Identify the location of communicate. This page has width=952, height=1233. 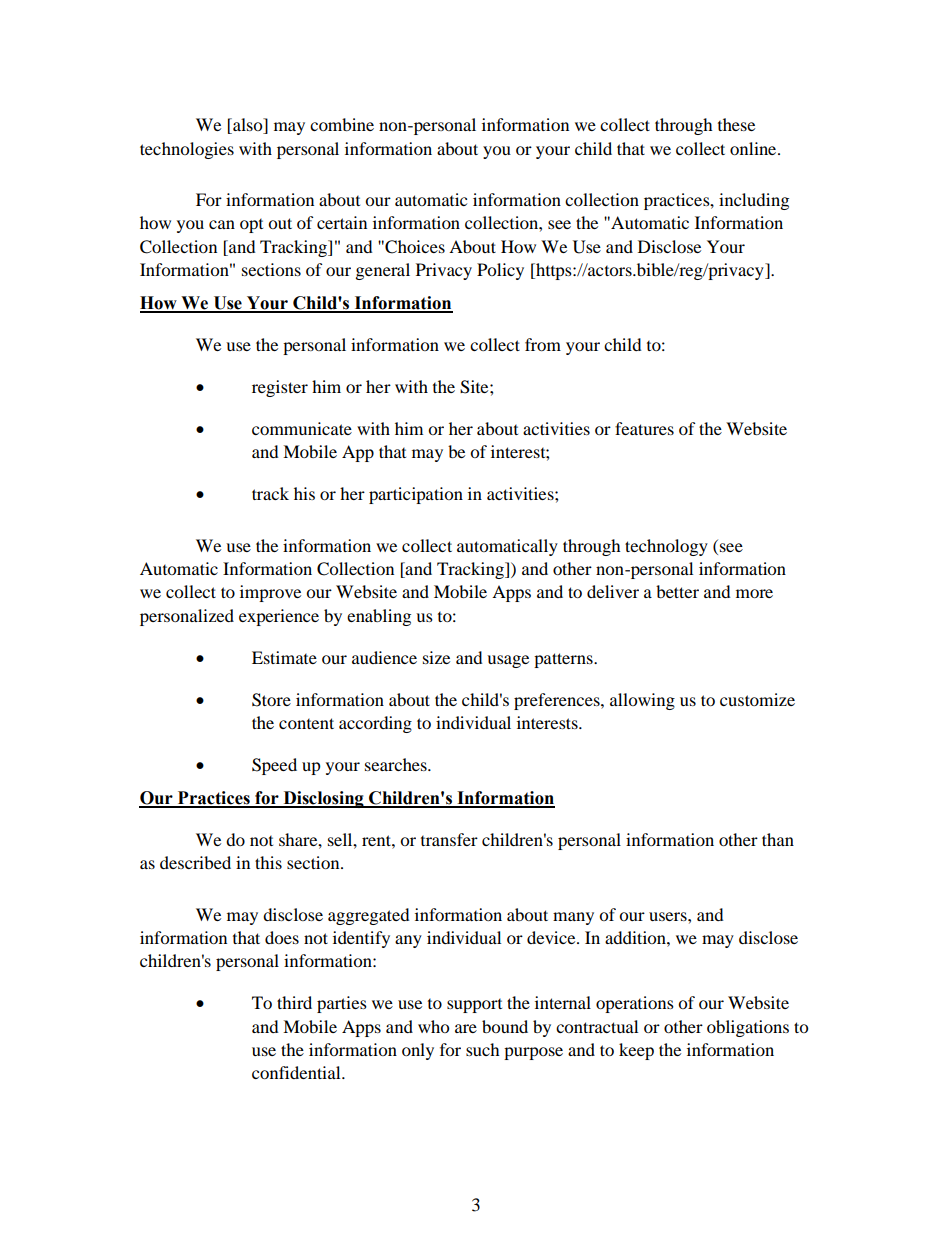
(302, 428).
